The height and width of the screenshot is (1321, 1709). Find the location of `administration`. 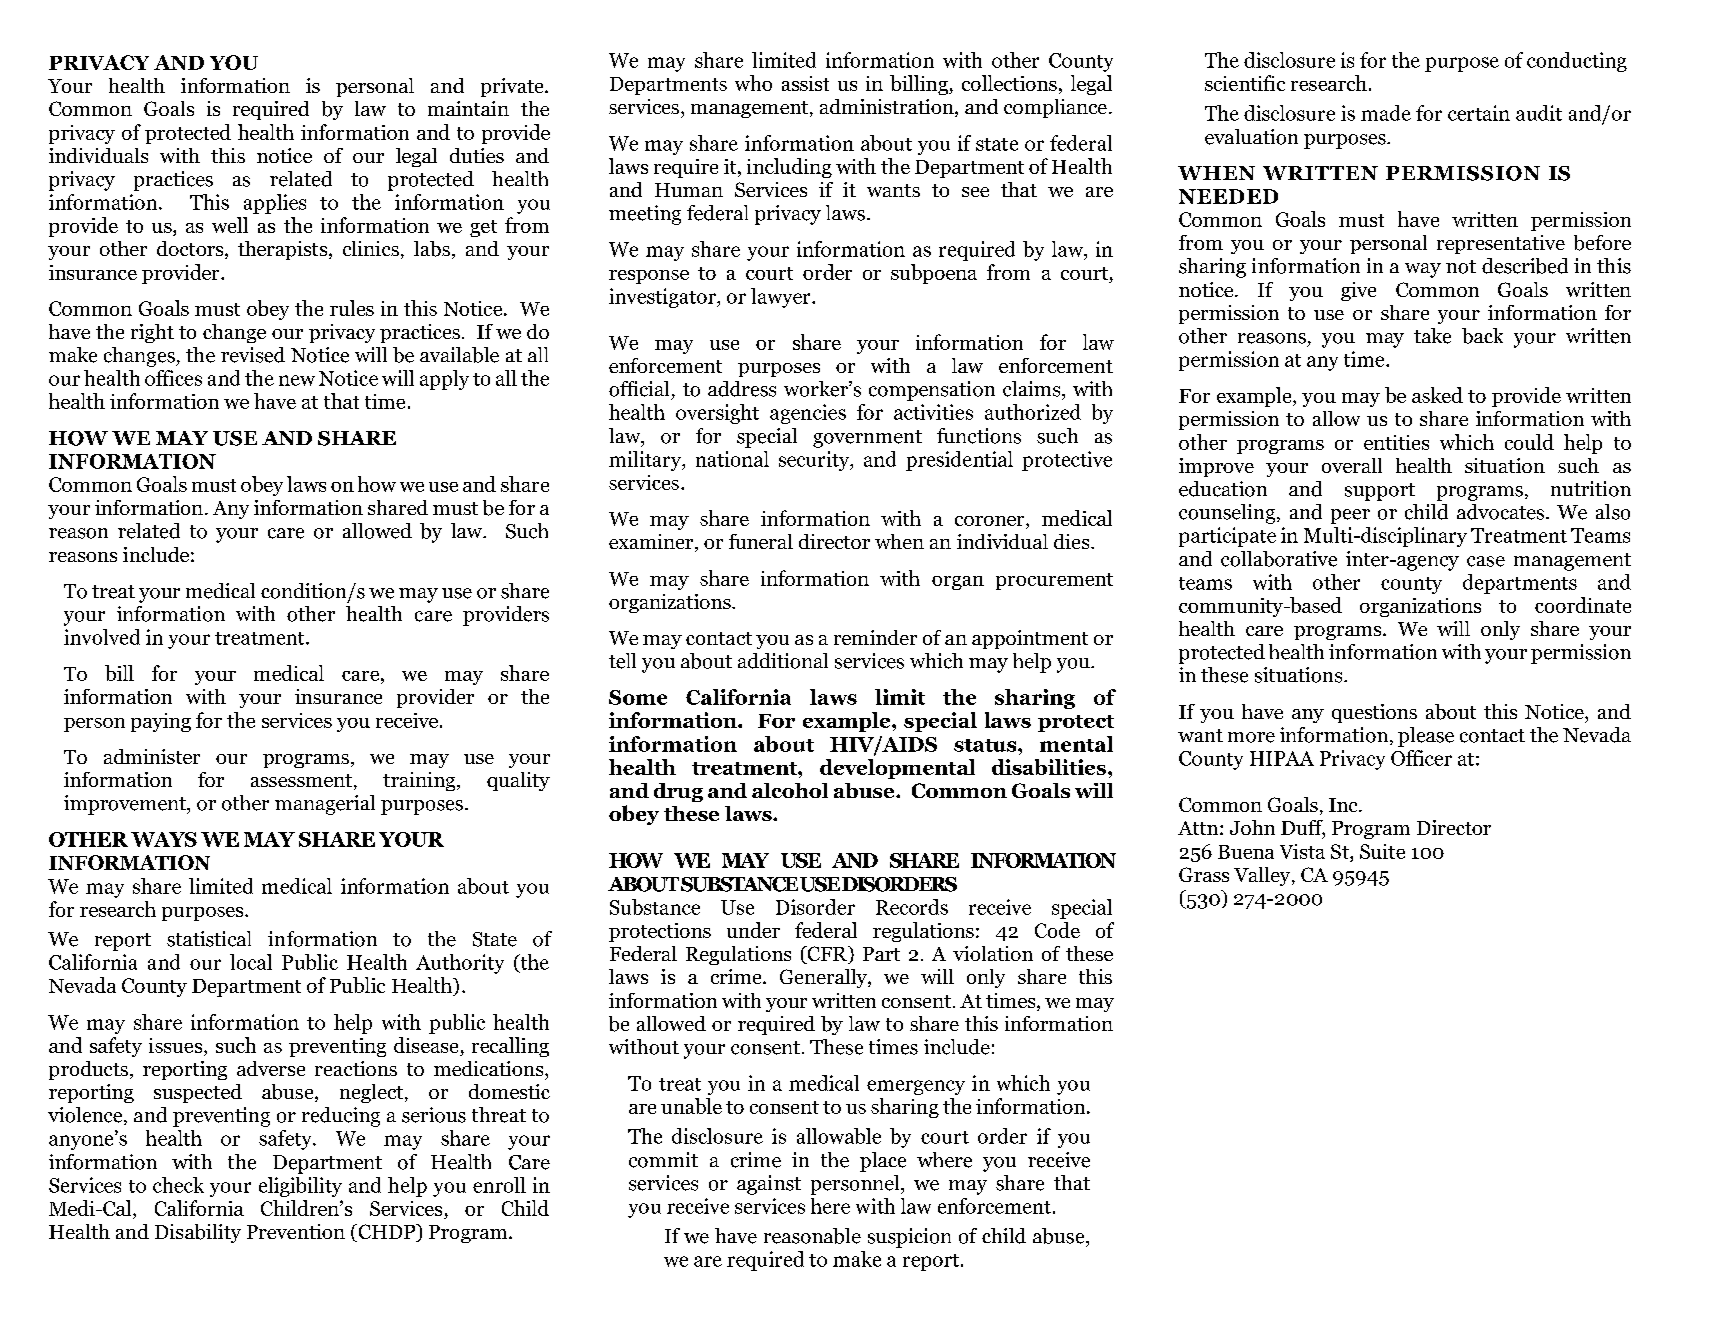

administration is located at coordinates (888, 108).
